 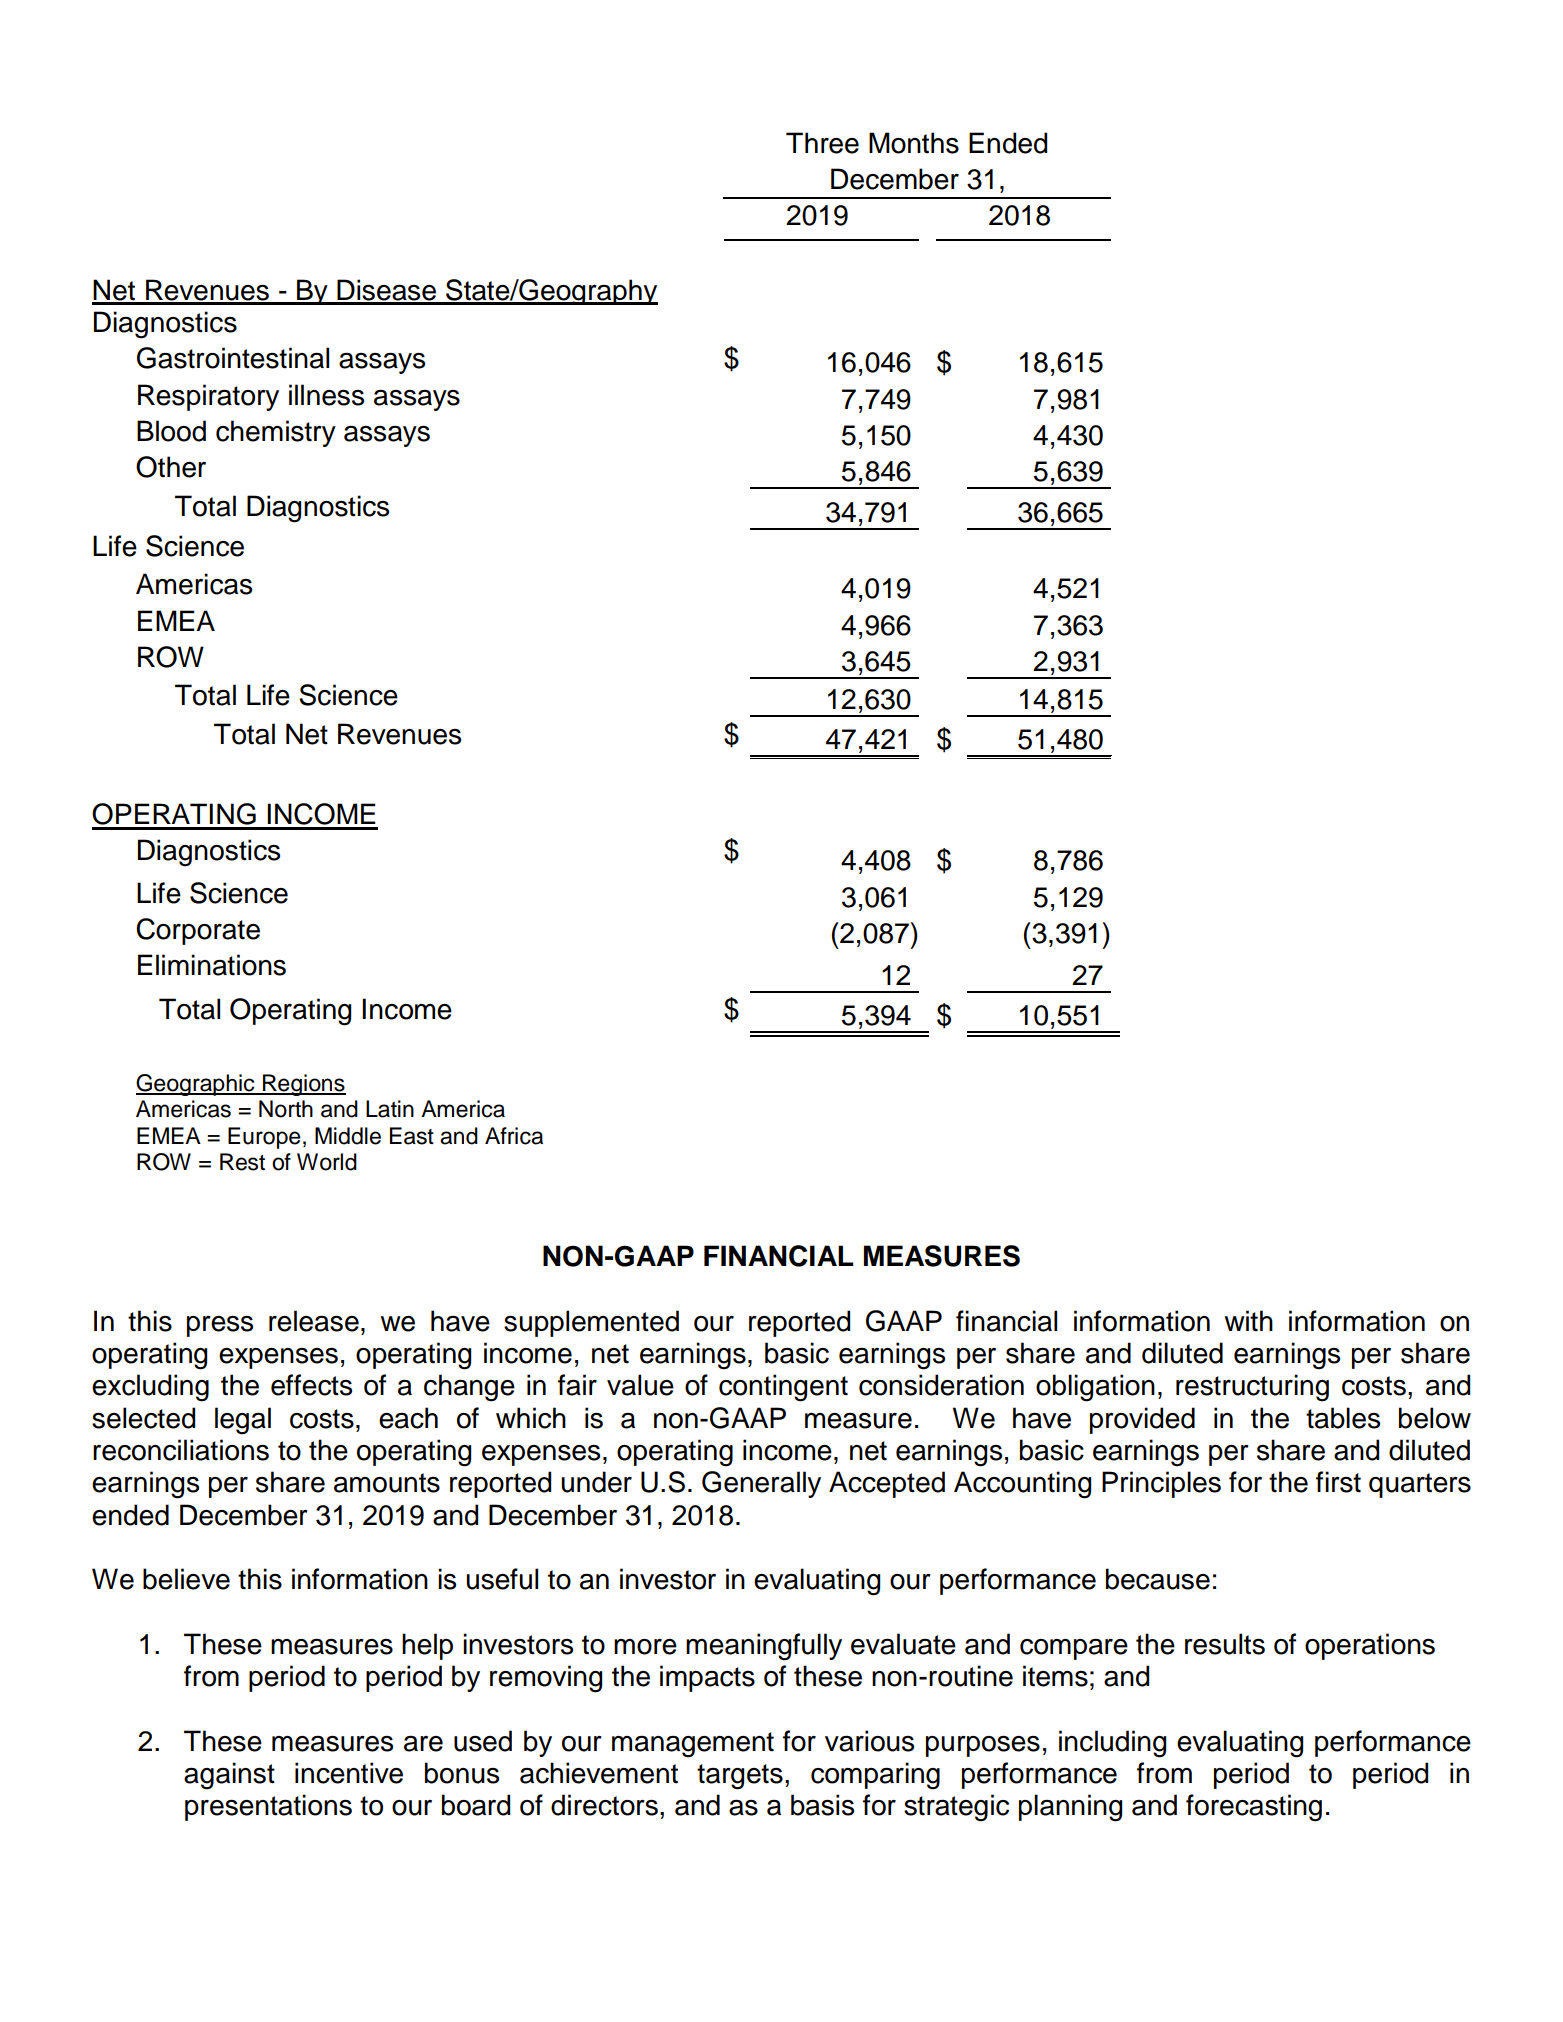 I want to click on Months, so click(x=914, y=143).
